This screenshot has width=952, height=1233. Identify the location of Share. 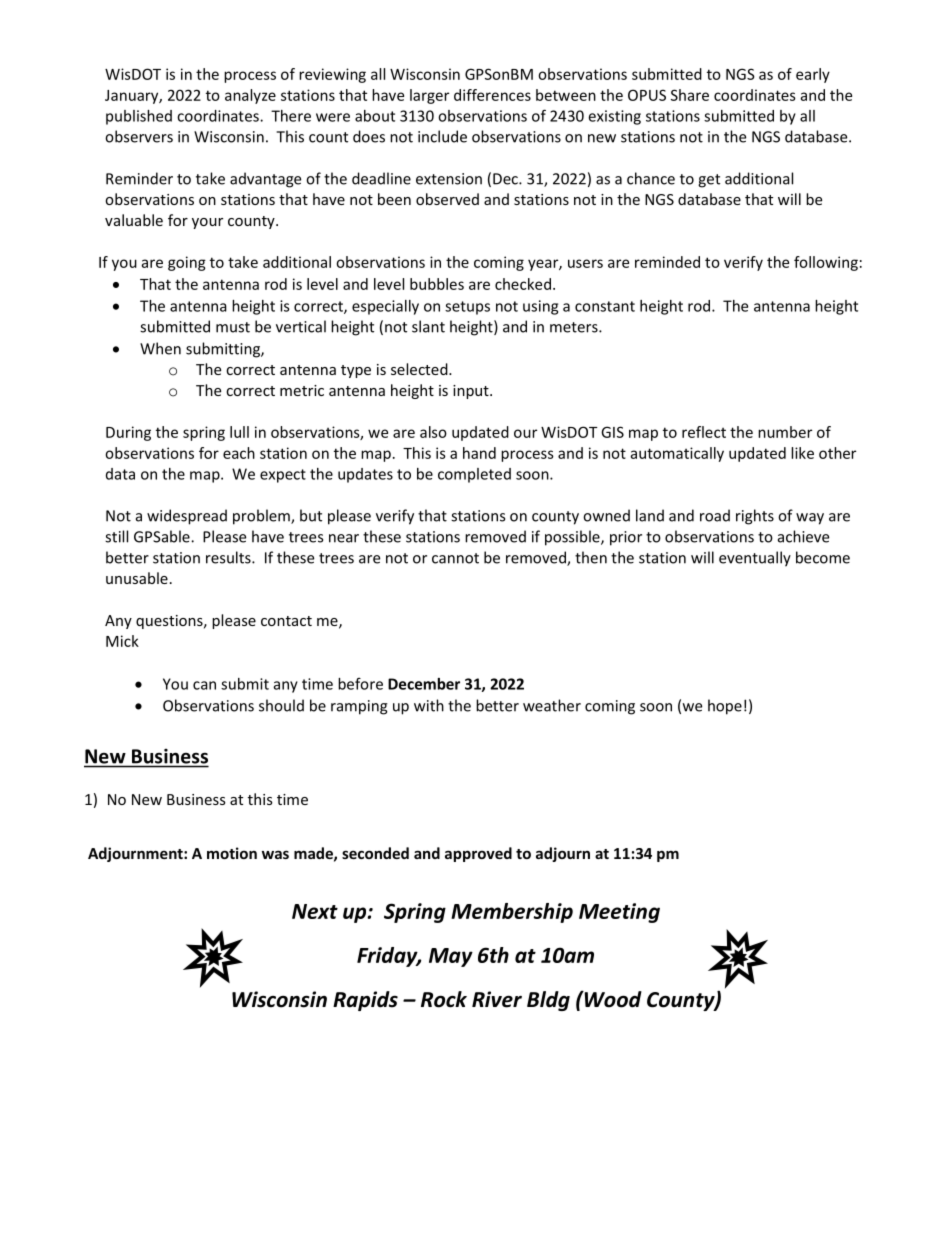
(690, 95).
